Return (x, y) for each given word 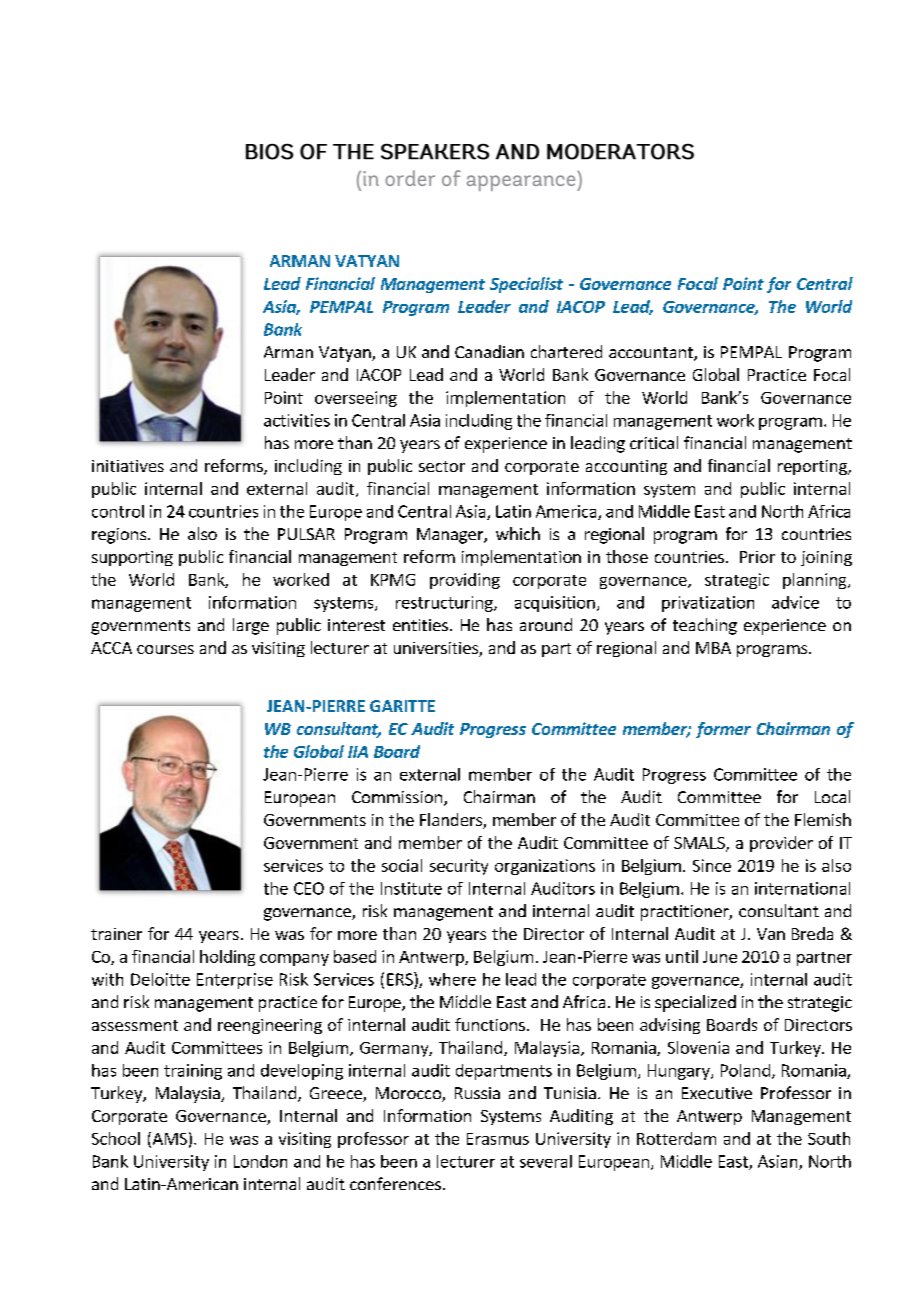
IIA (358, 752)
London (260, 1161)
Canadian (489, 351)
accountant (652, 354)
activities (297, 420)
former (723, 730)
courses (165, 649)
